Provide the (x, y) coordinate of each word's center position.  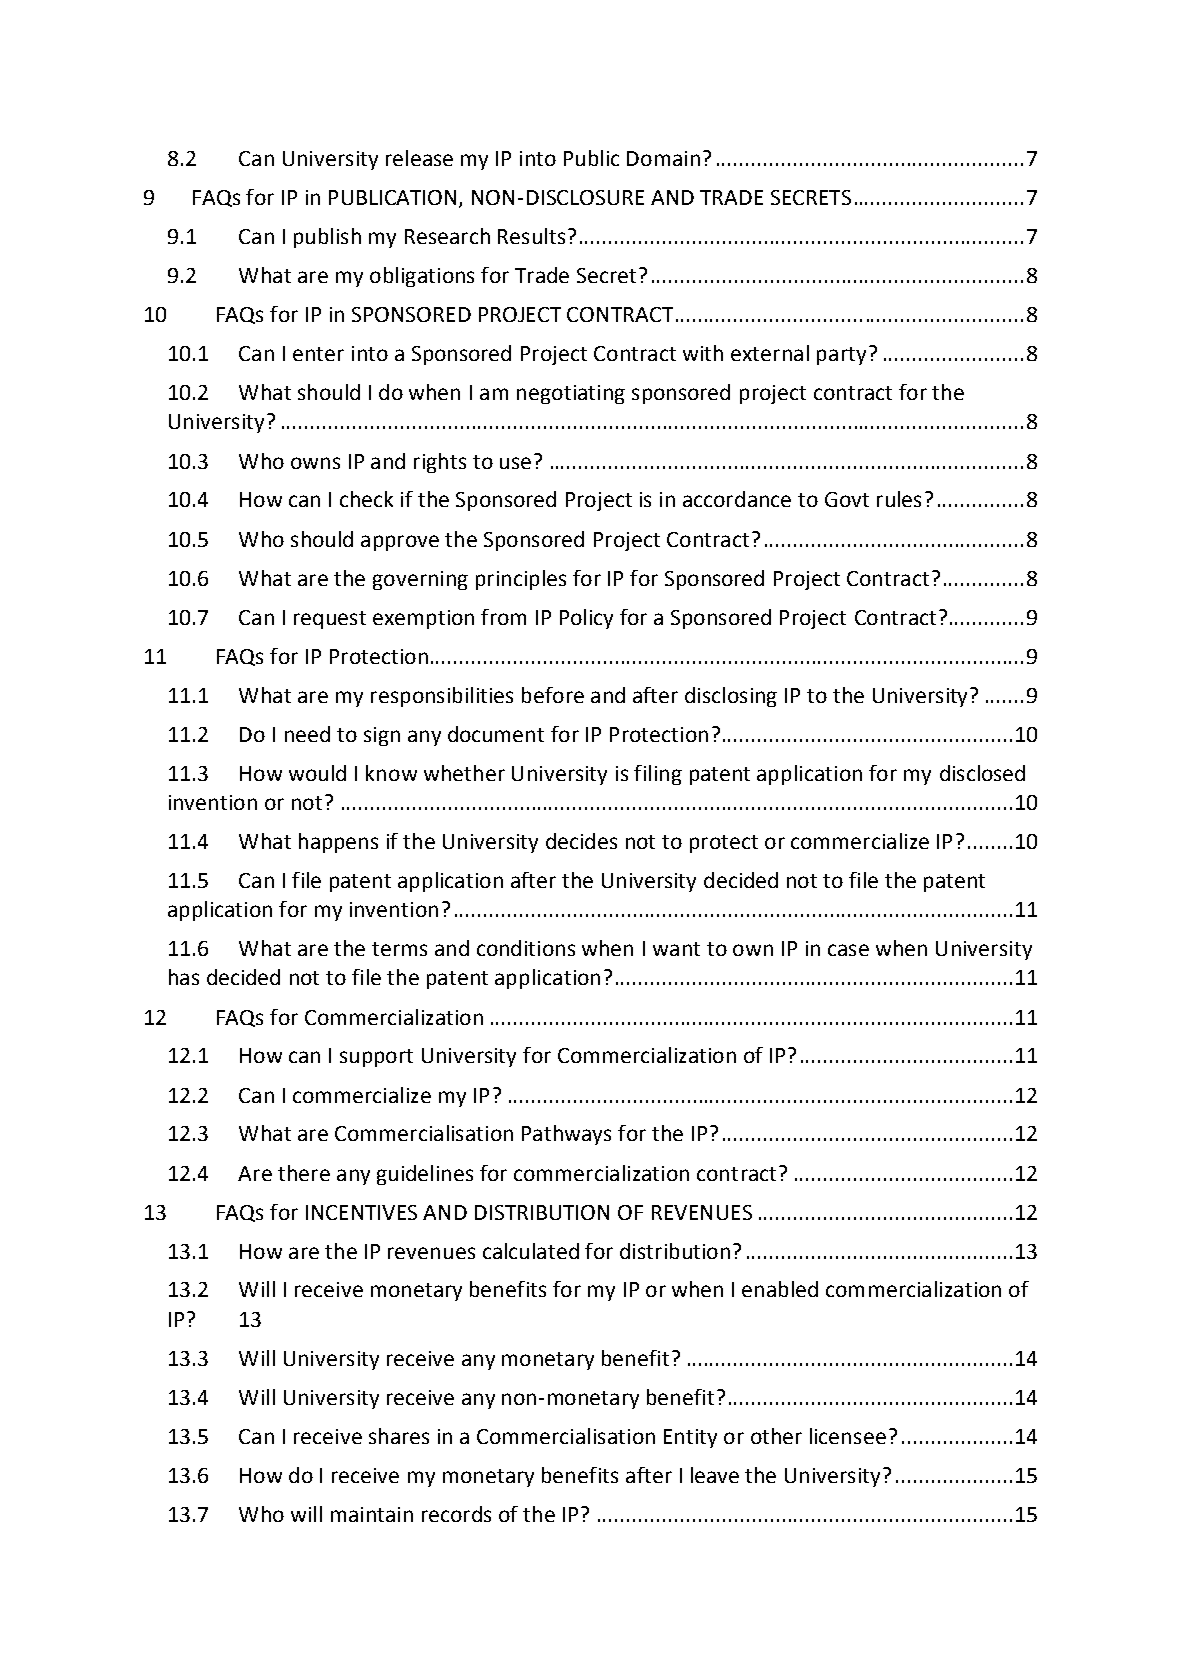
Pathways (566, 1135)
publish (327, 238)
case (848, 950)
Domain (663, 158)
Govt (847, 499)
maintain (372, 1514)
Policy (586, 619)
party (841, 356)
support (376, 1058)
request (330, 620)
